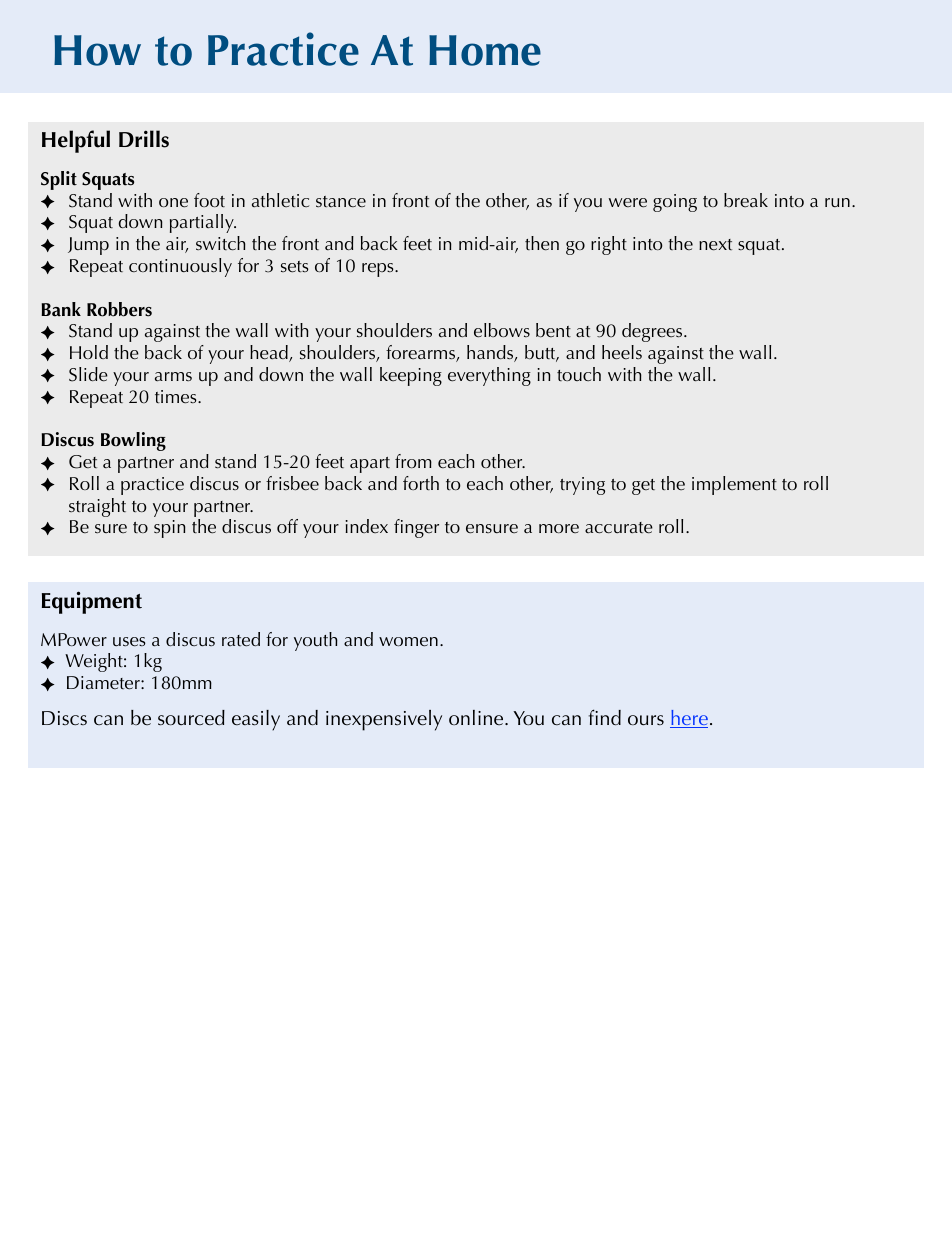 The width and height of the screenshot is (952, 1233). I want to click on online, so click(477, 717).
